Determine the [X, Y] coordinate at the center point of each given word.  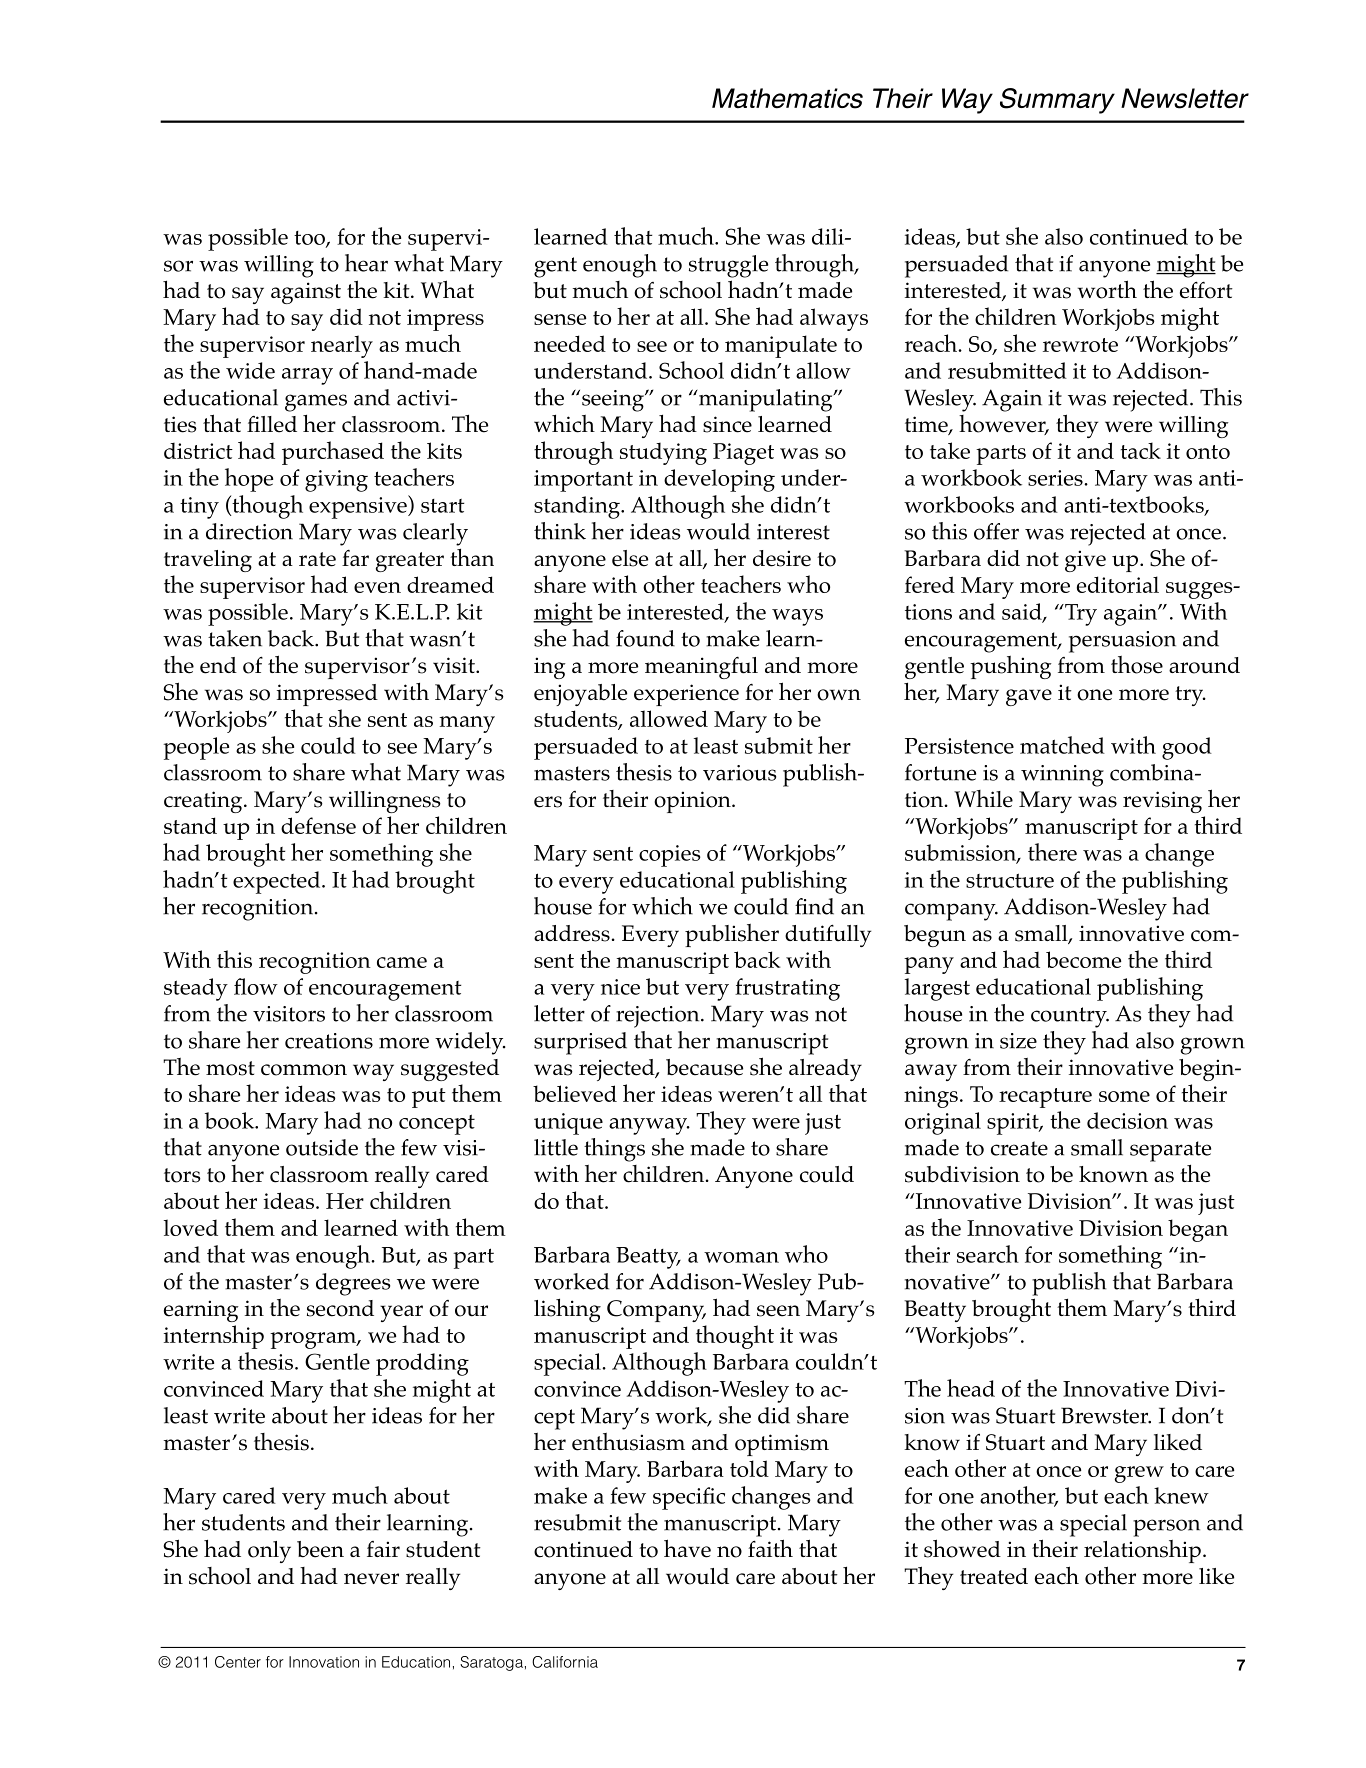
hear [366, 263]
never [371, 1579]
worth [1107, 289]
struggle [728, 266]
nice [620, 987]
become [1083, 959]
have [687, 1548]
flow [256, 986]
